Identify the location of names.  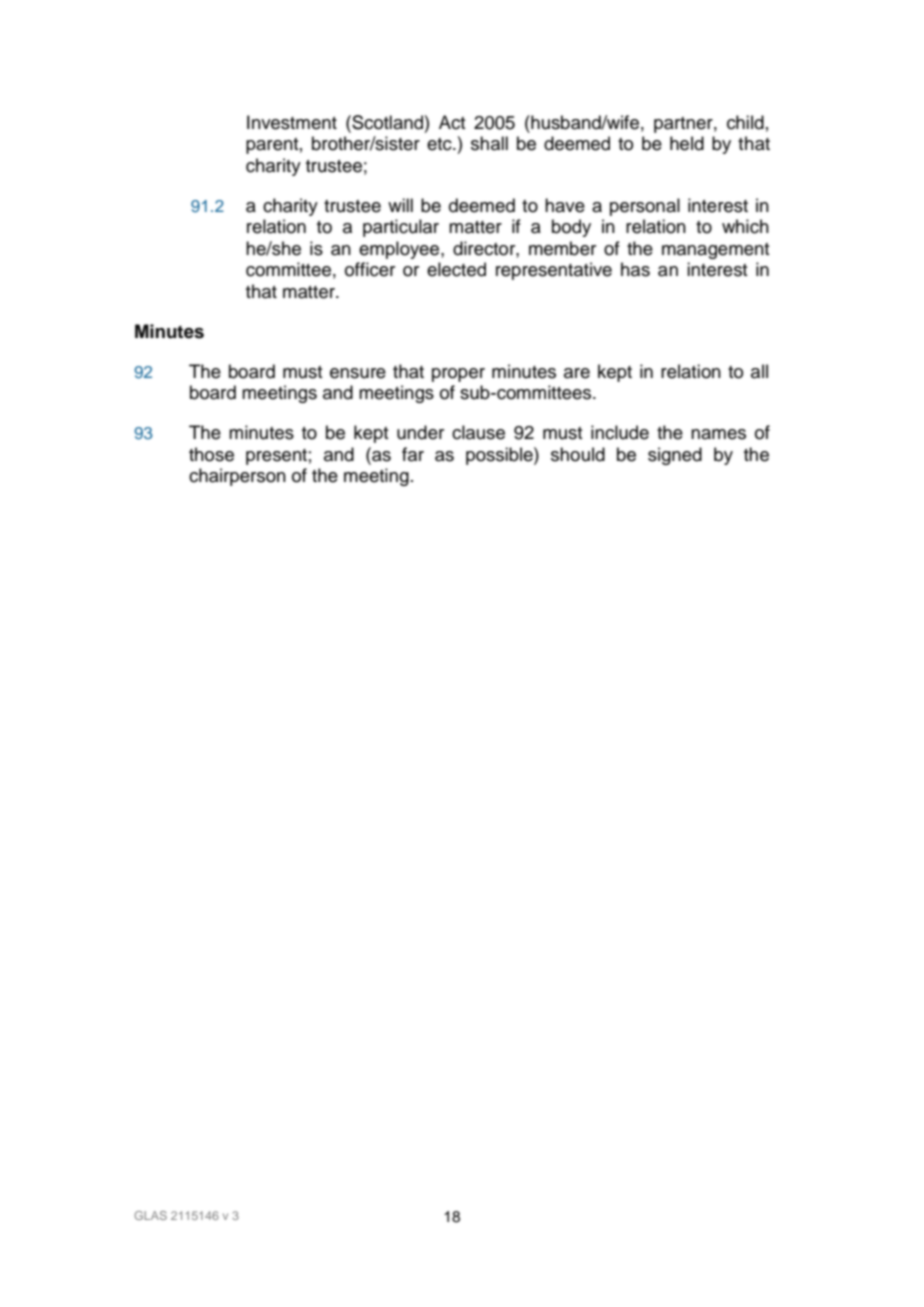
(718, 434).
